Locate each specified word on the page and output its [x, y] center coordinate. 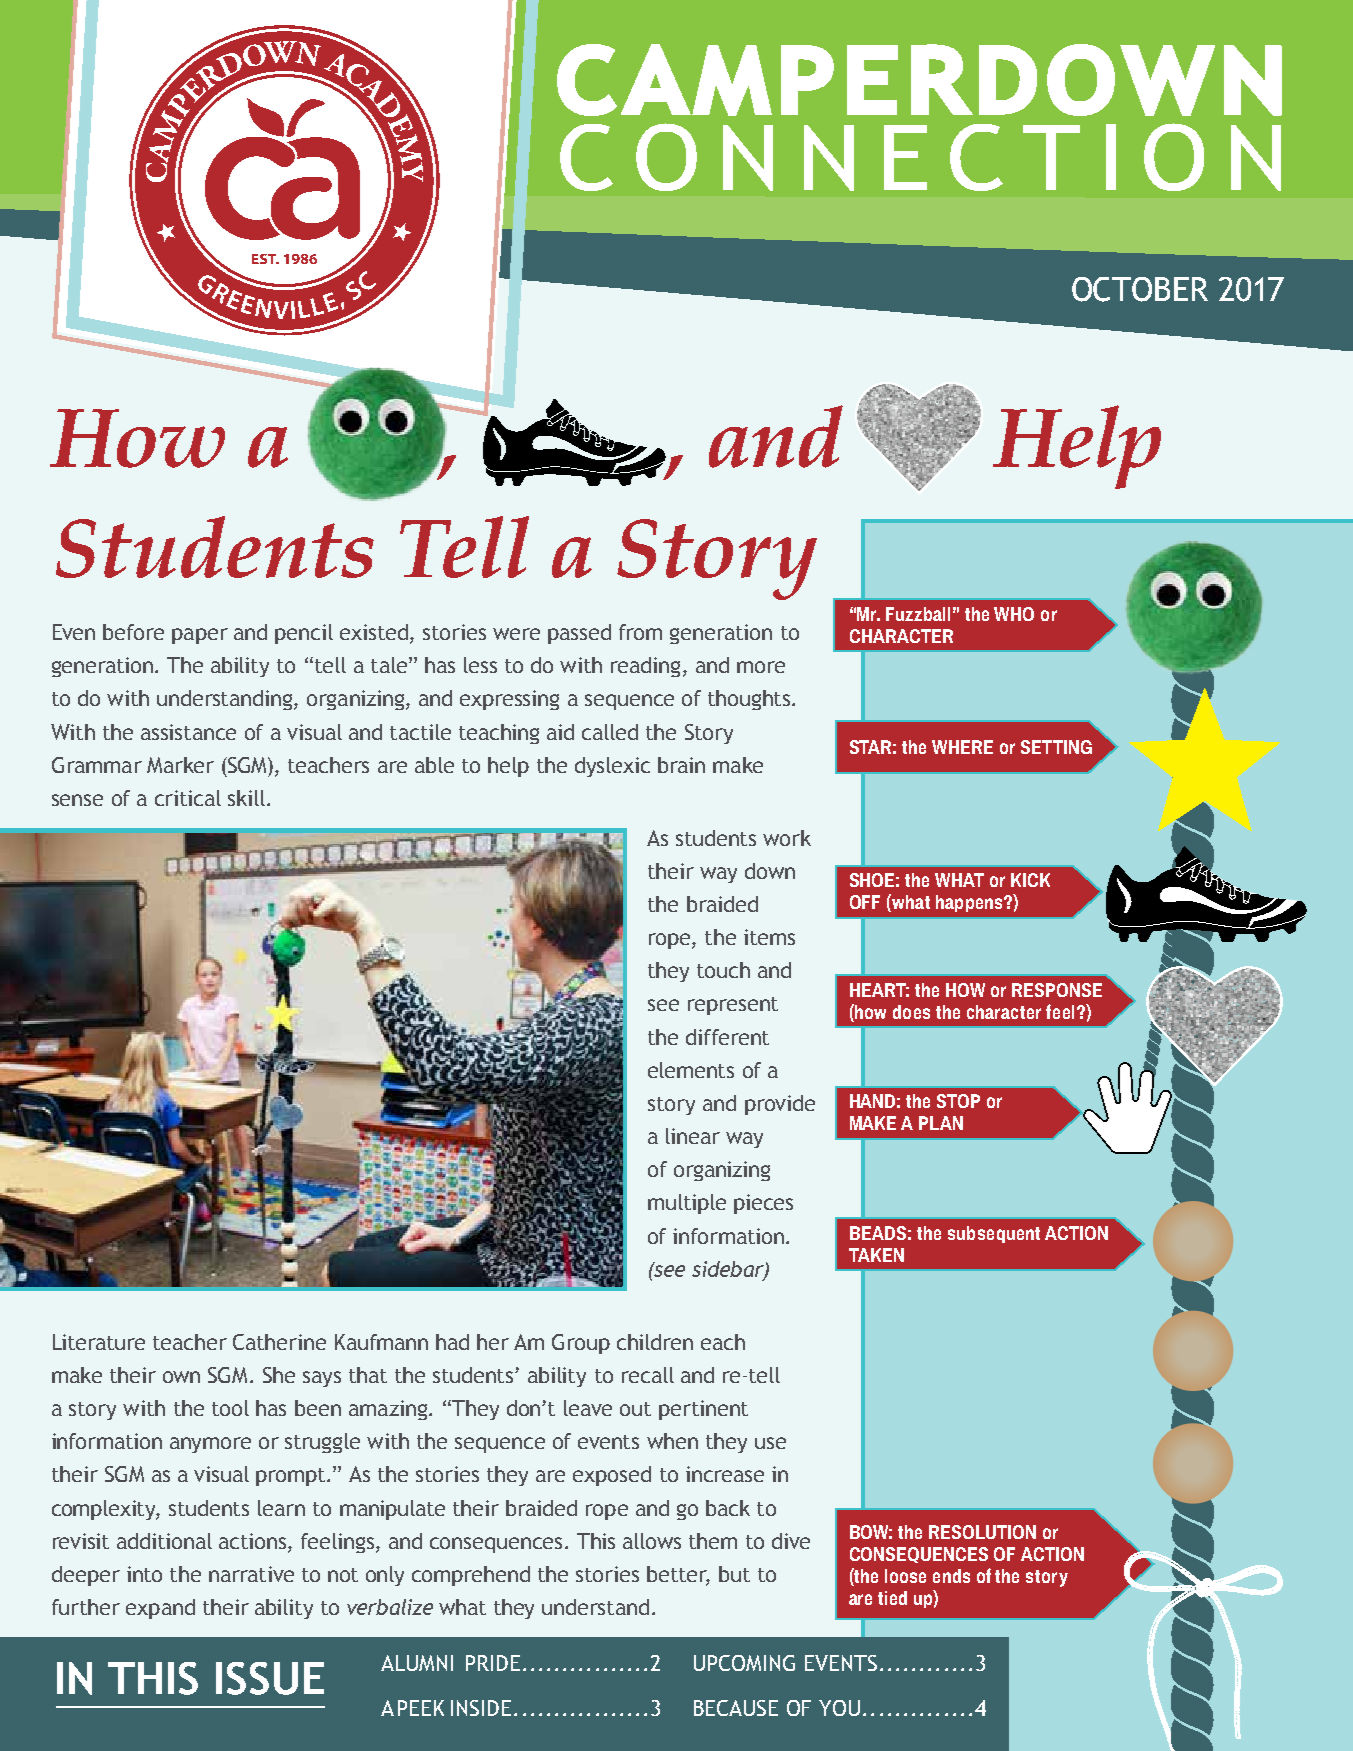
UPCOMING [744, 1663]
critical [188, 798]
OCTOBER [1140, 289]
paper [200, 636]
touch [723, 970]
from [640, 632]
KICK [1030, 880]
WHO [1014, 614]
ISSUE [270, 1678]
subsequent [994, 1234]
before [133, 632]
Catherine [279, 1342]
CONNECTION [920, 157]
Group [581, 1344]
